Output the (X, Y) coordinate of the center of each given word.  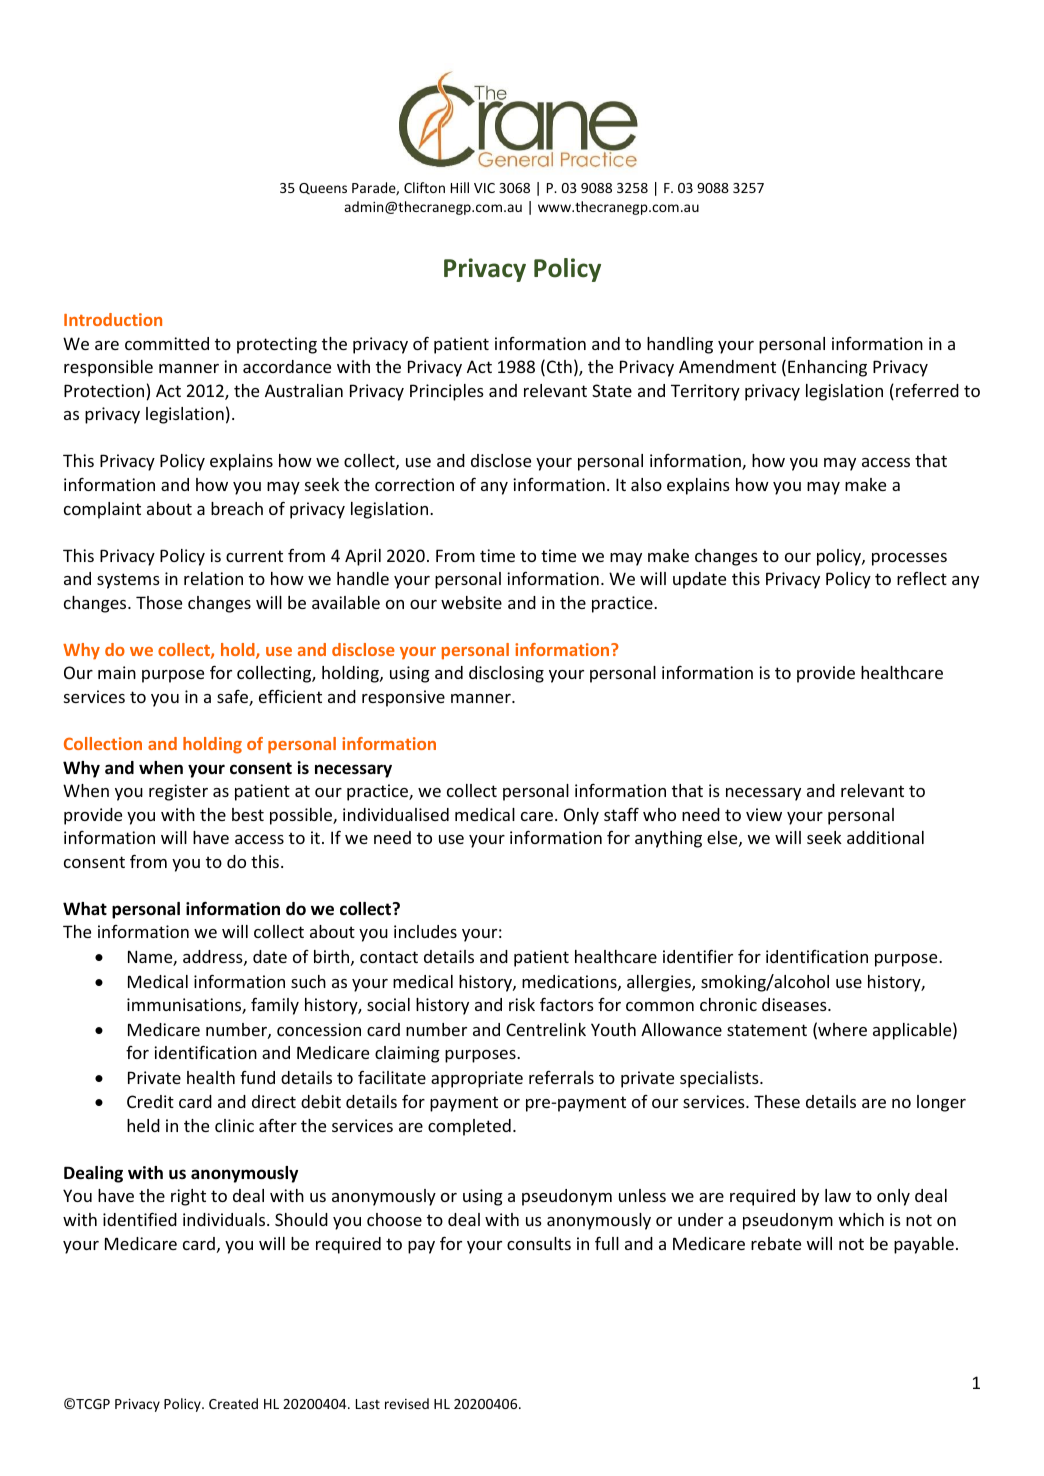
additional (885, 837)
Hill (460, 187)
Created (233, 1403)
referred (927, 390)
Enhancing (827, 368)
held (143, 1125)
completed (469, 1127)
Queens (323, 189)
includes (425, 931)
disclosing (506, 674)
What (85, 908)
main (117, 672)
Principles (447, 392)
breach (237, 508)
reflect (922, 578)
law (838, 1195)
